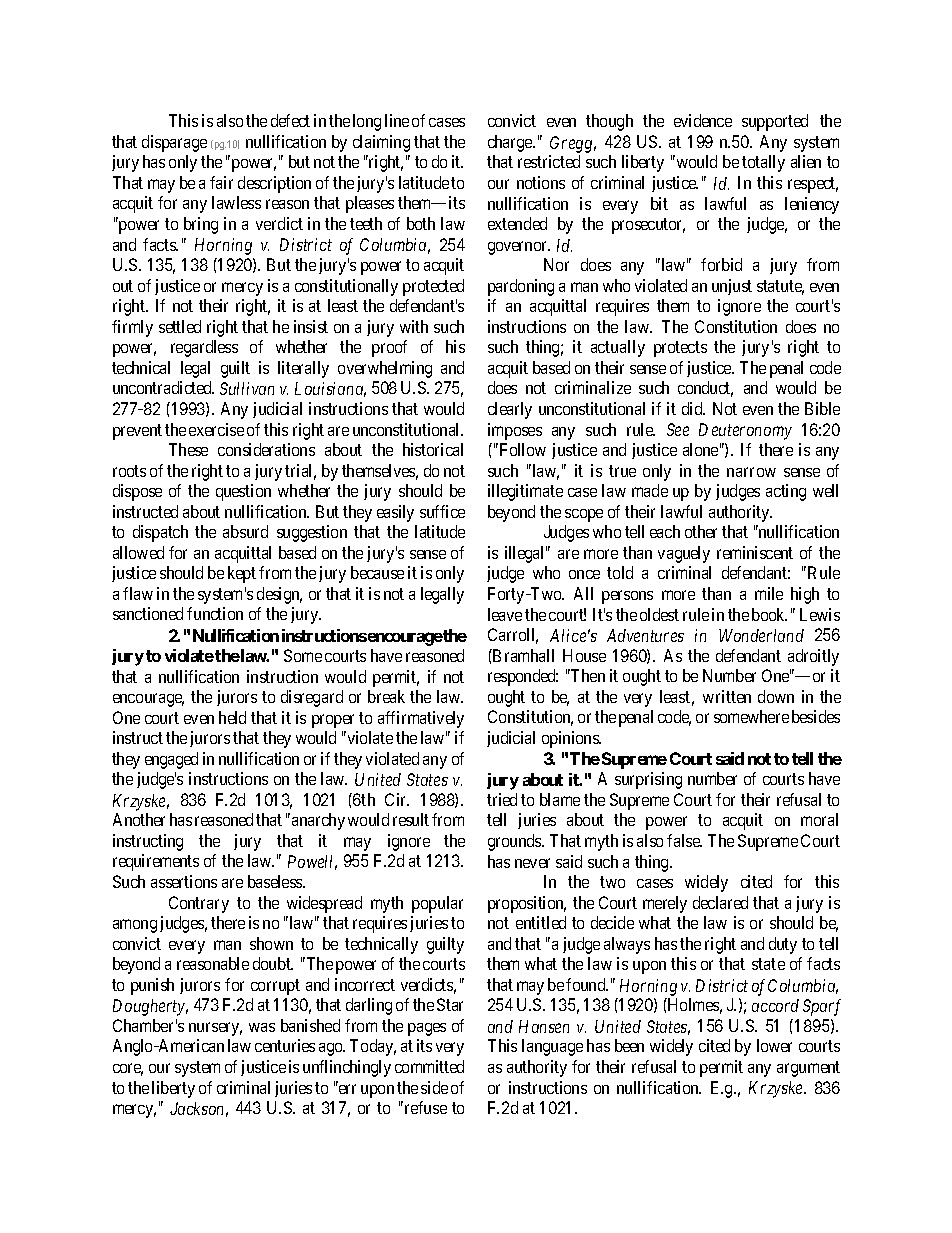 The image size is (952, 1233). Describe the element at coordinates (505, 614) in the screenshot. I see `leave` at that location.
